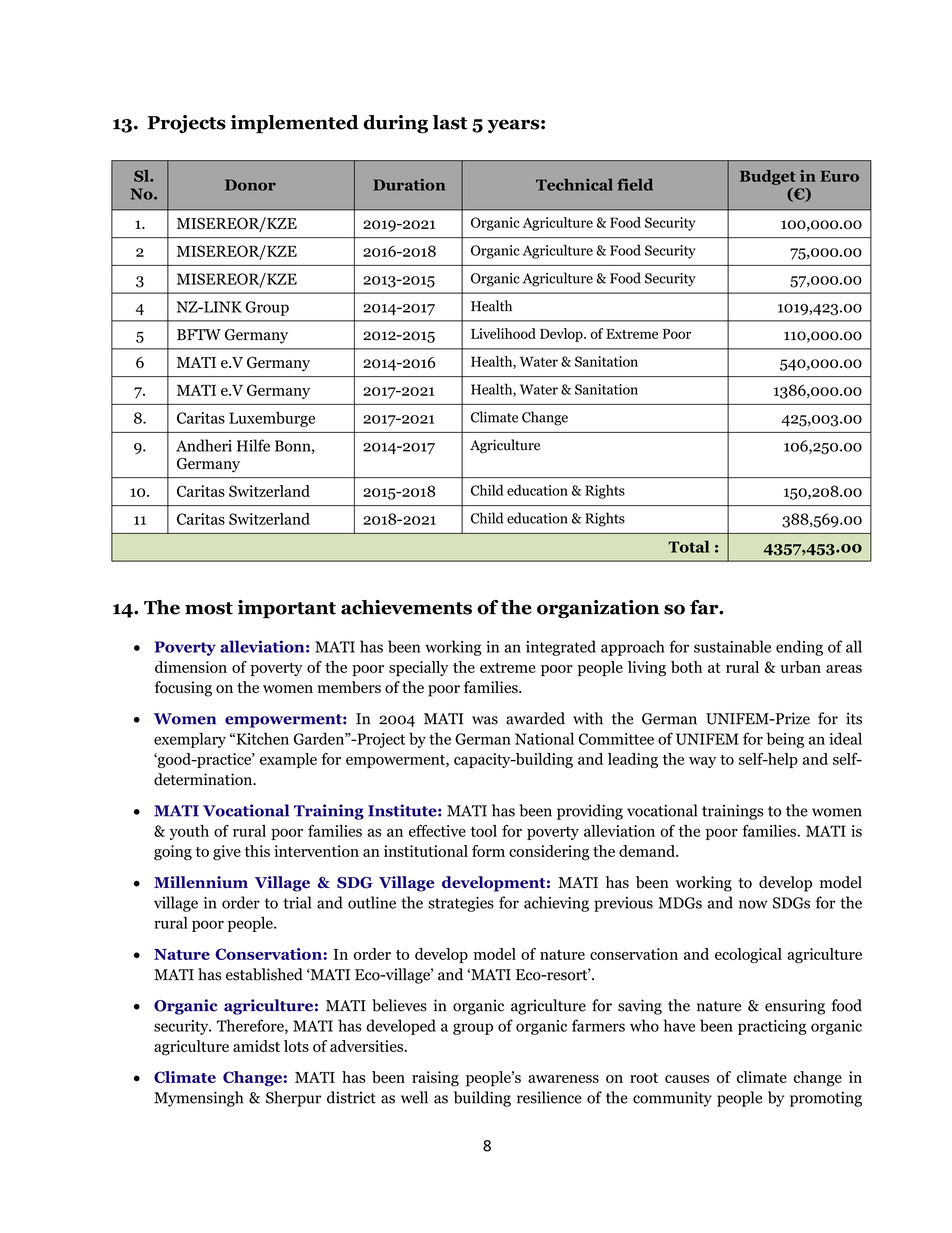  I want to click on Hilfe, so click(253, 445).
